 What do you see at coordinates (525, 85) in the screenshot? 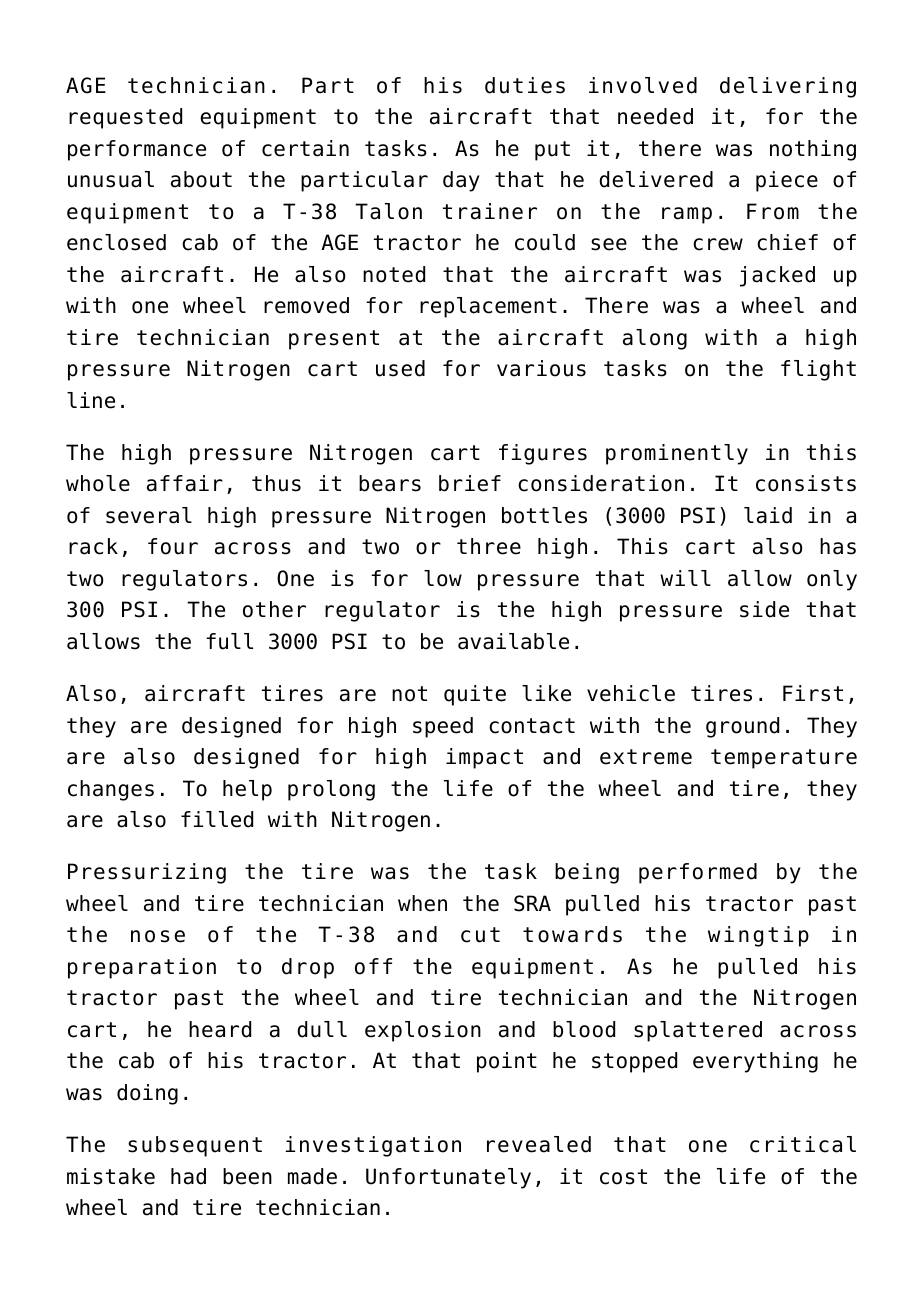
I see `duties` at bounding box center [525, 85].
